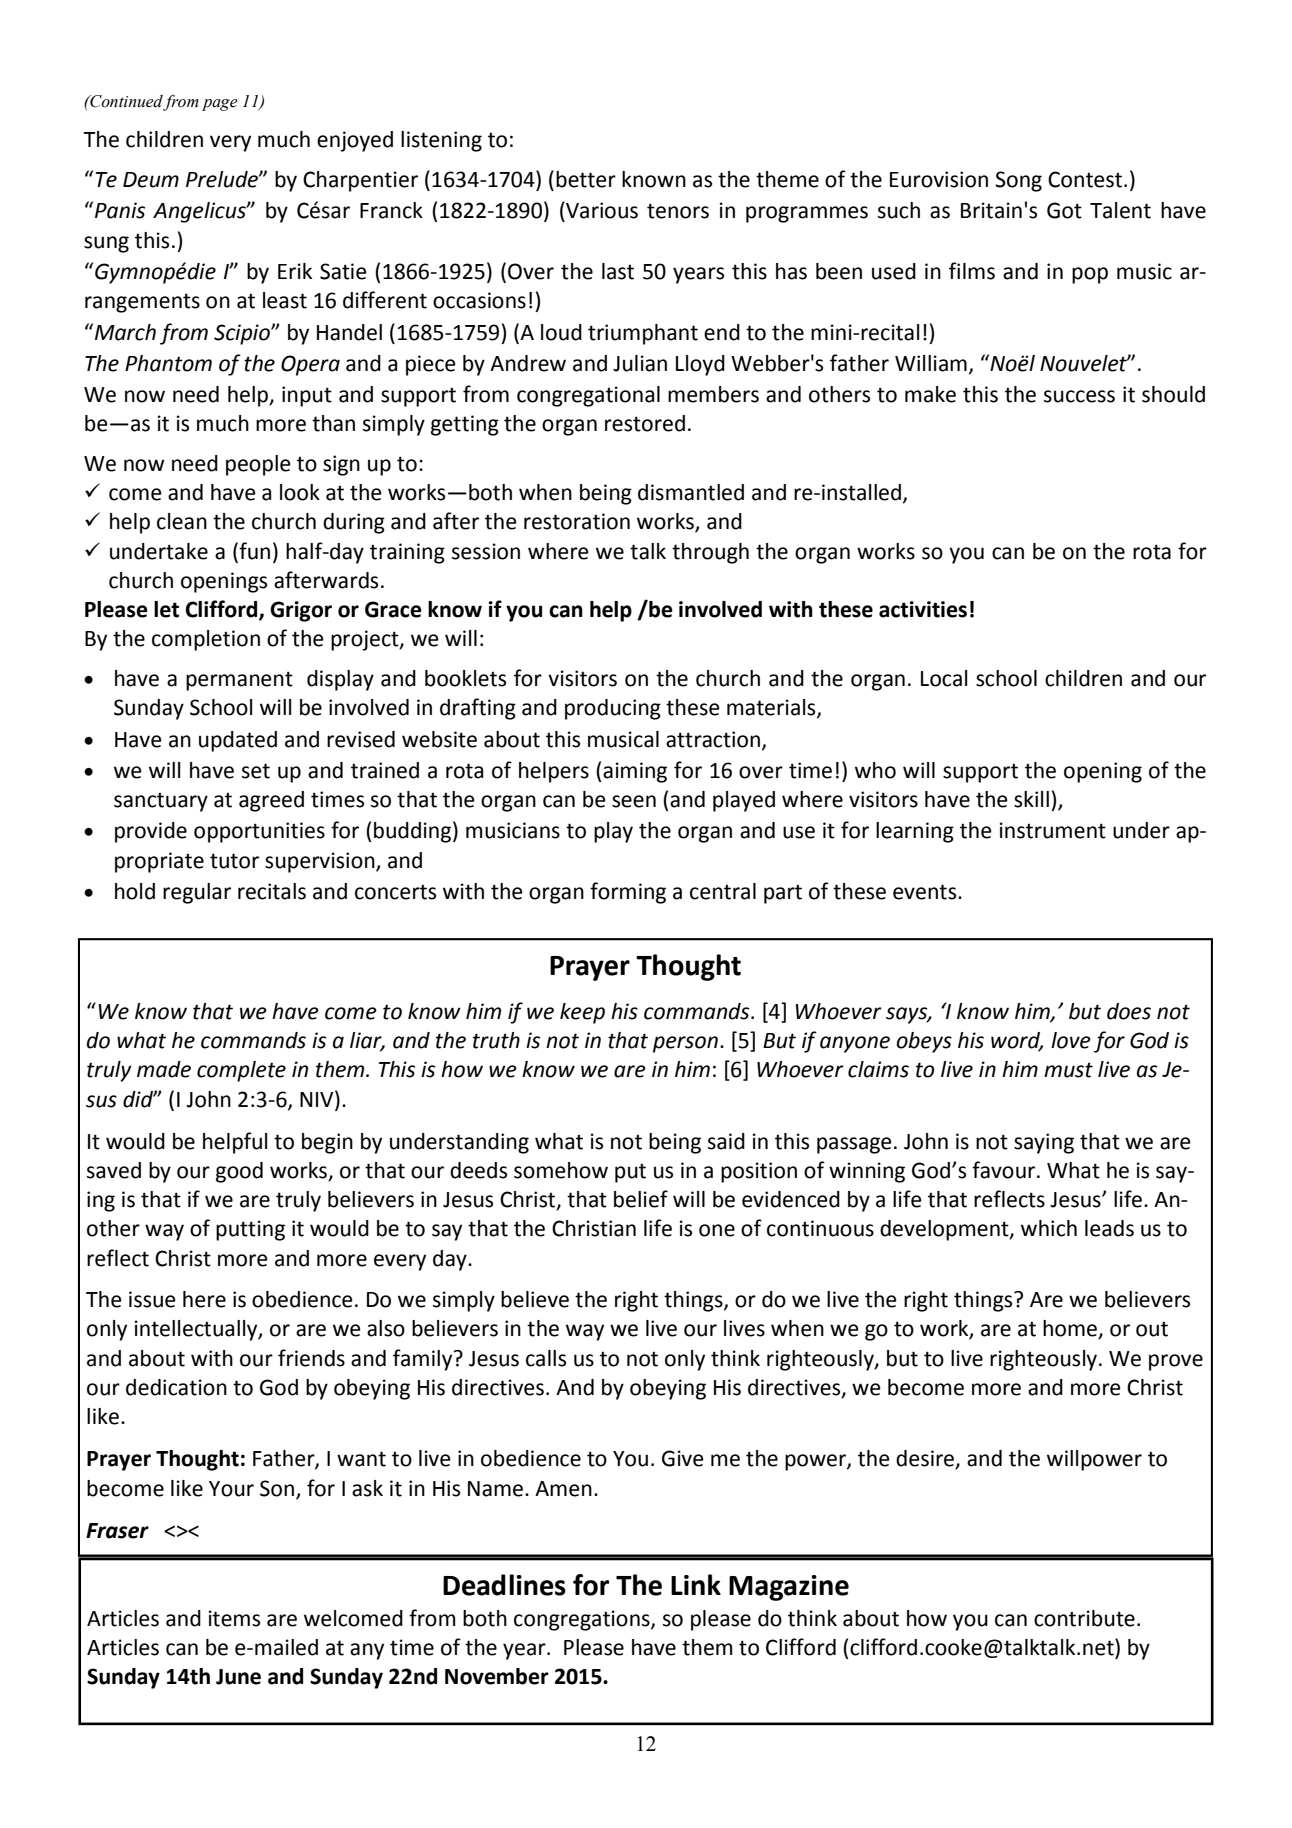 The image size is (1292, 1828). I want to click on forming, so click(628, 893).
